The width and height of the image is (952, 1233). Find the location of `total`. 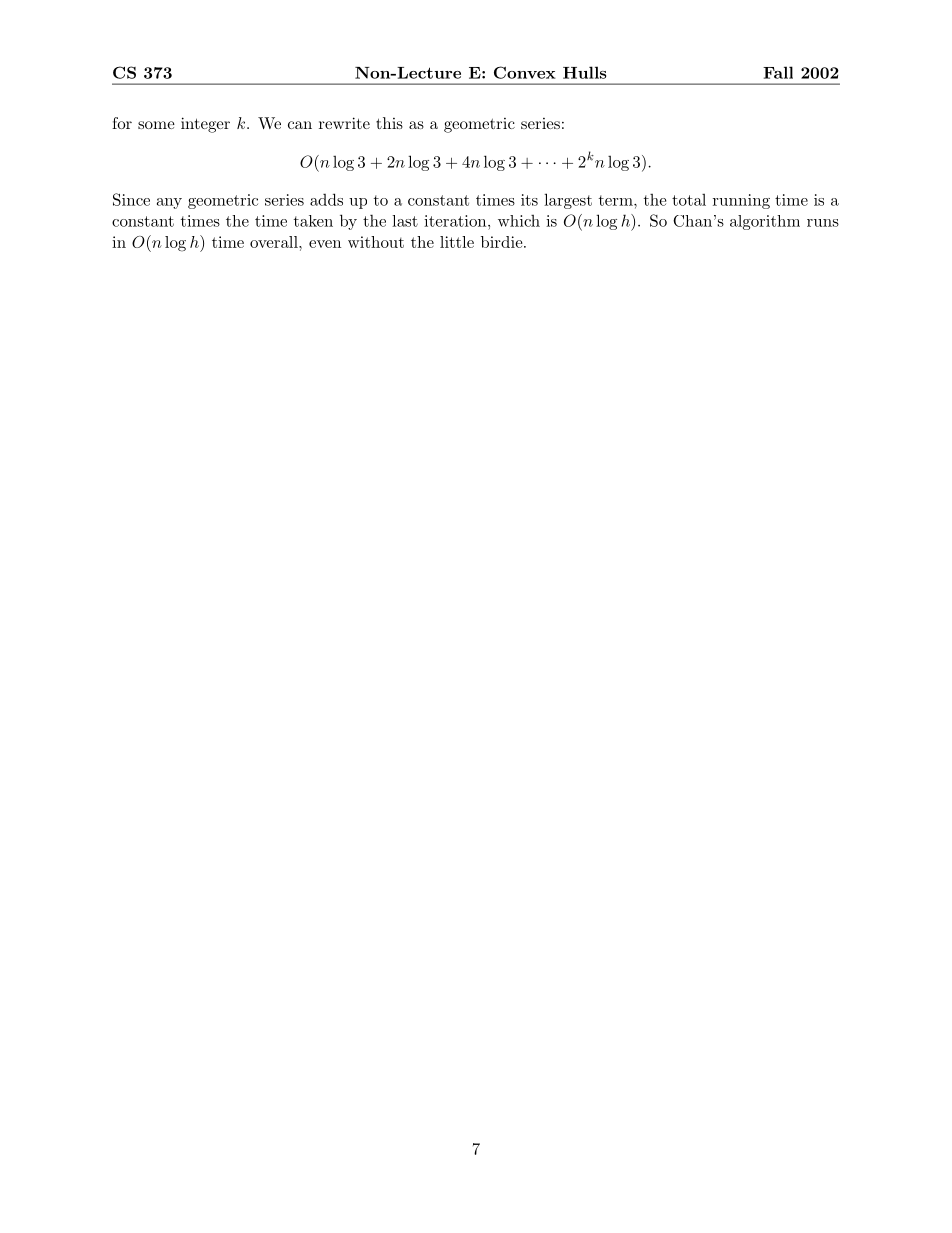

total is located at coordinates (689, 200).
